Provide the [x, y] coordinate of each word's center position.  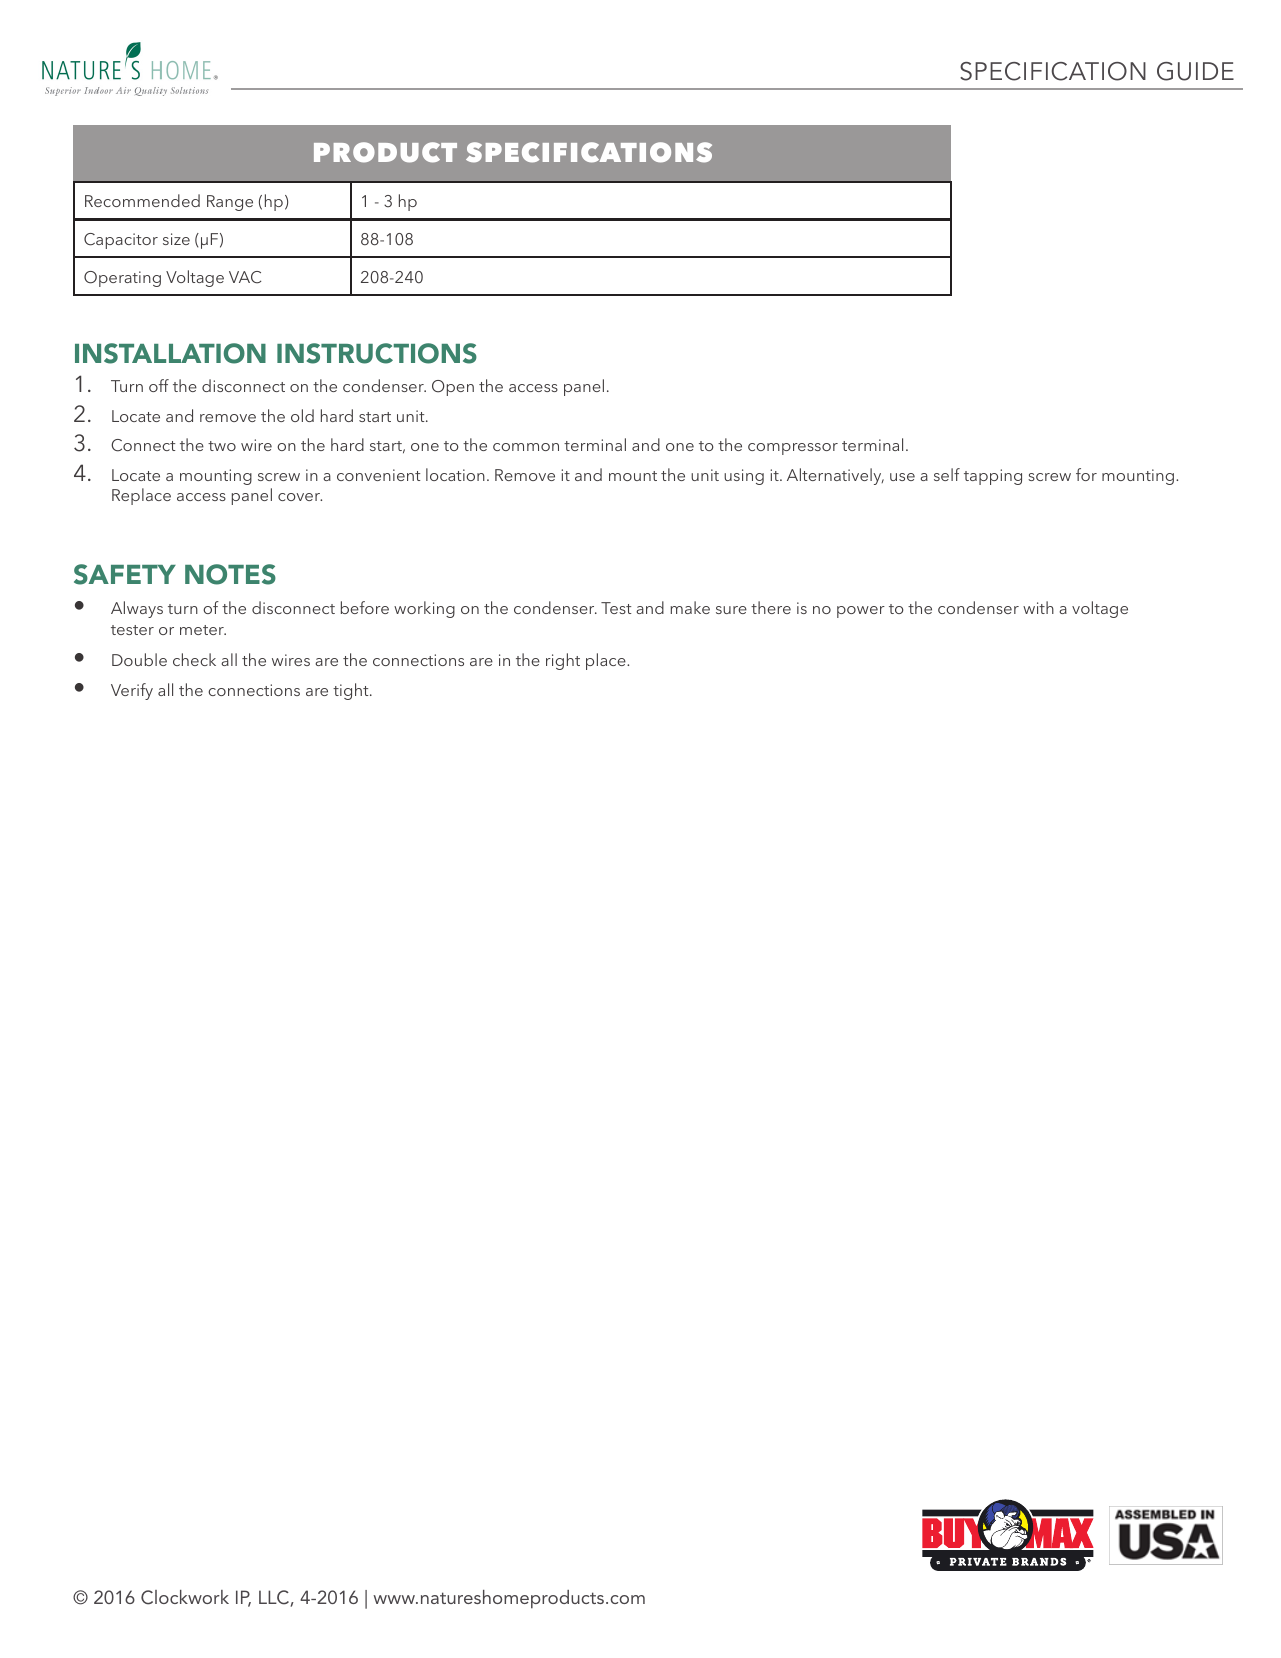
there [771, 607]
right [563, 661]
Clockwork [185, 1597]
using [744, 477]
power [861, 612]
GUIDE [1195, 71]
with [1038, 607]
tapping [993, 477]
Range [230, 203]
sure [731, 610]
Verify [132, 691]
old [302, 415]
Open [453, 388]
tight [352, 691]
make [690, 607]
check [194, 659]
